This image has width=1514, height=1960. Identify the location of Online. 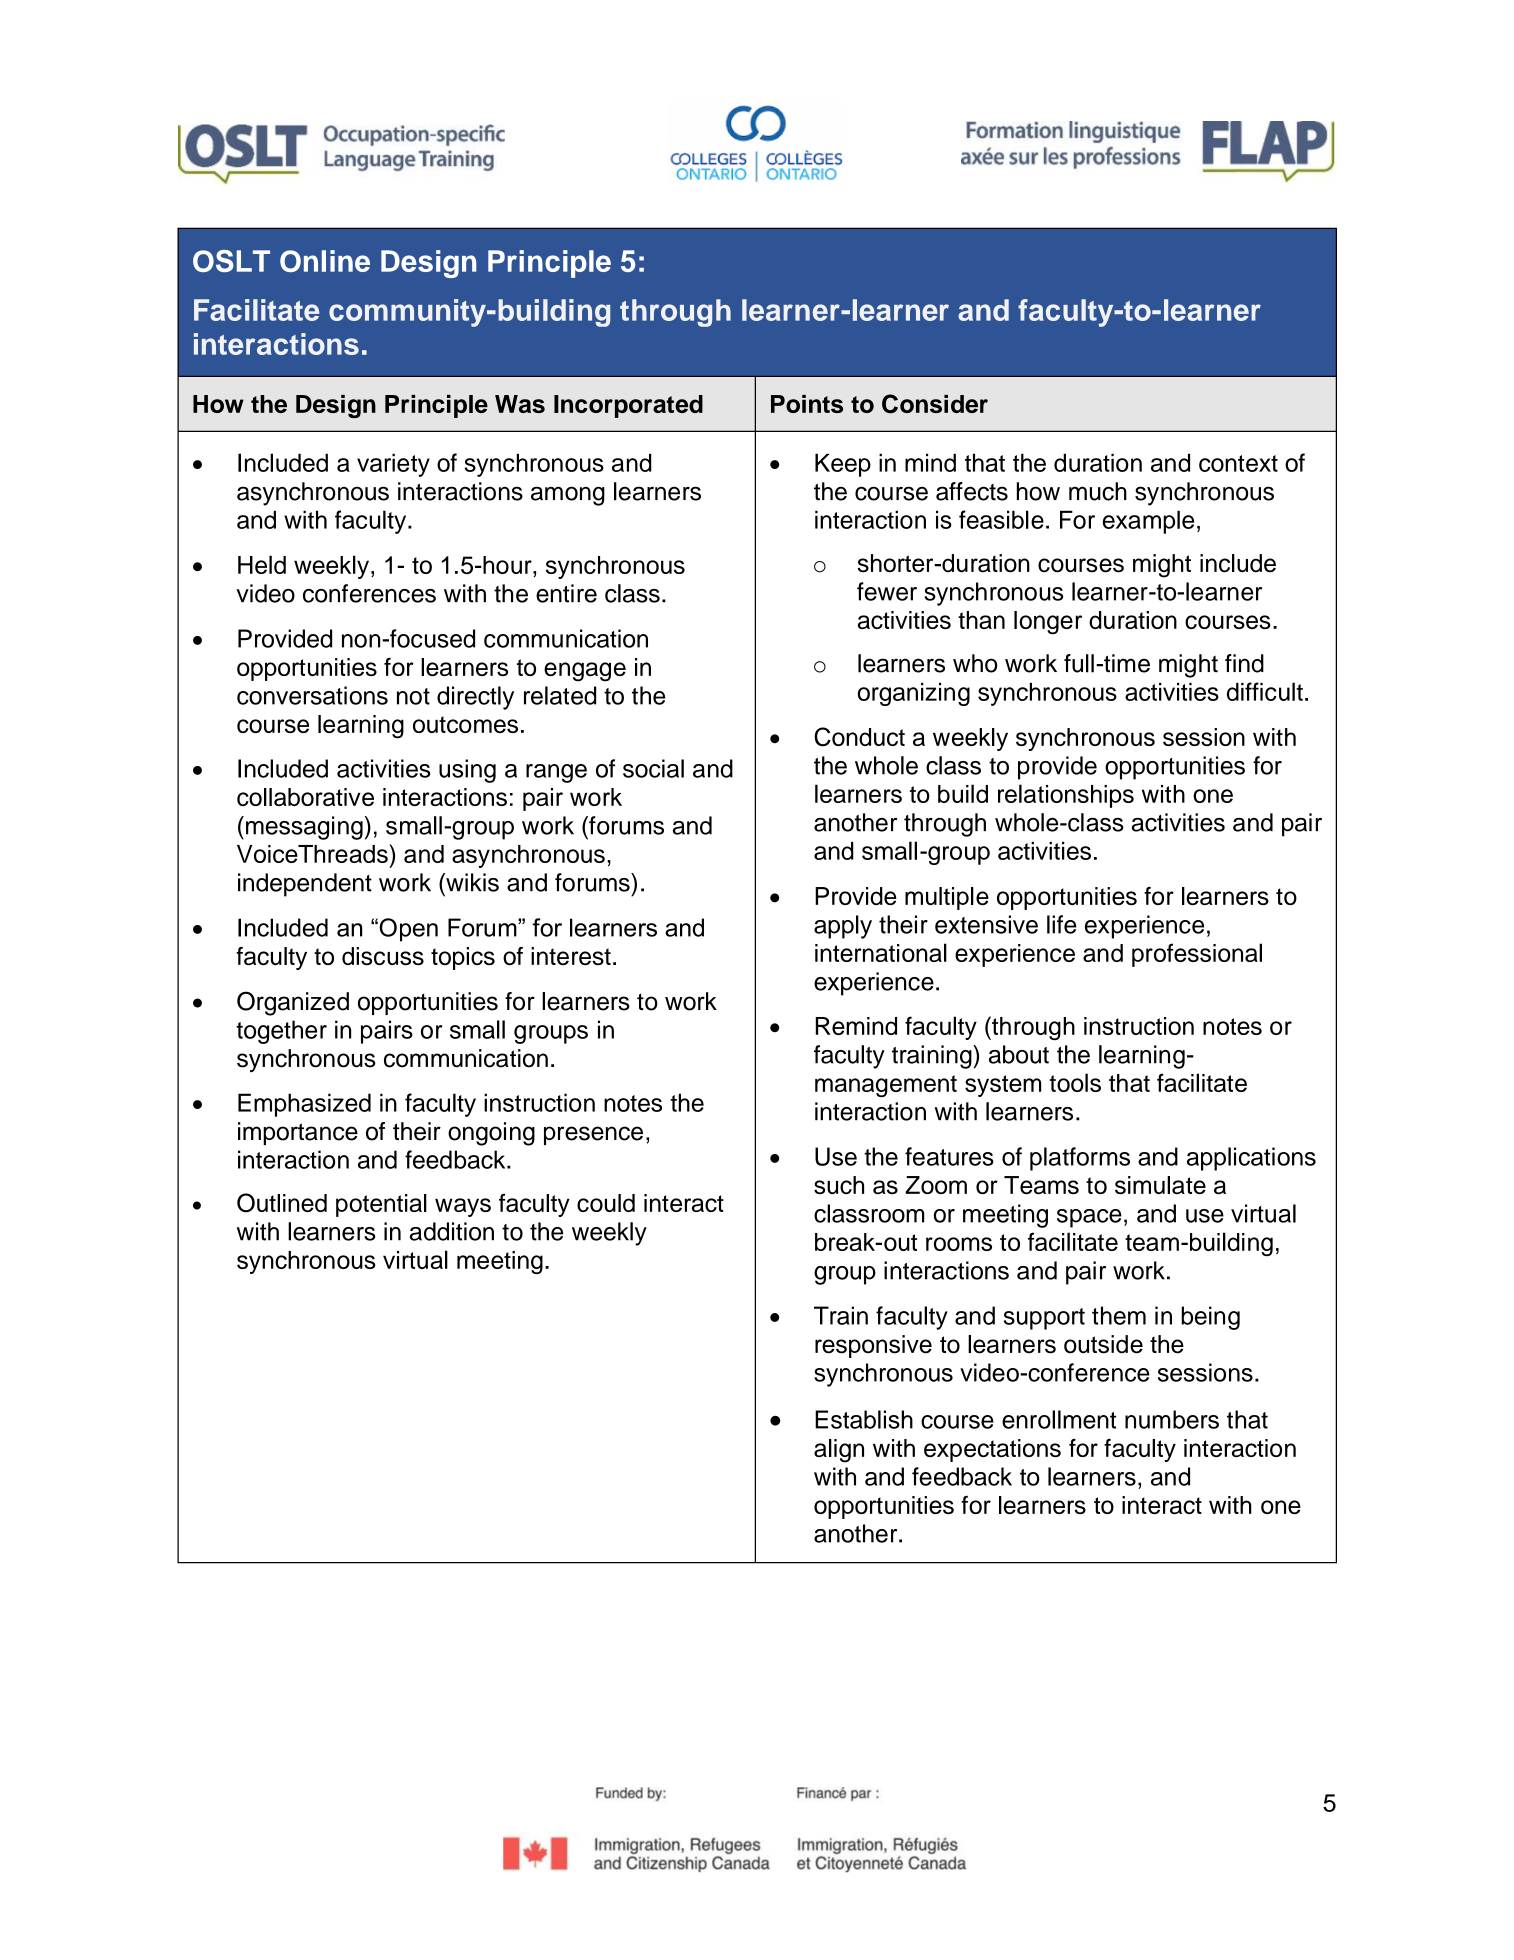
(325, 261).
